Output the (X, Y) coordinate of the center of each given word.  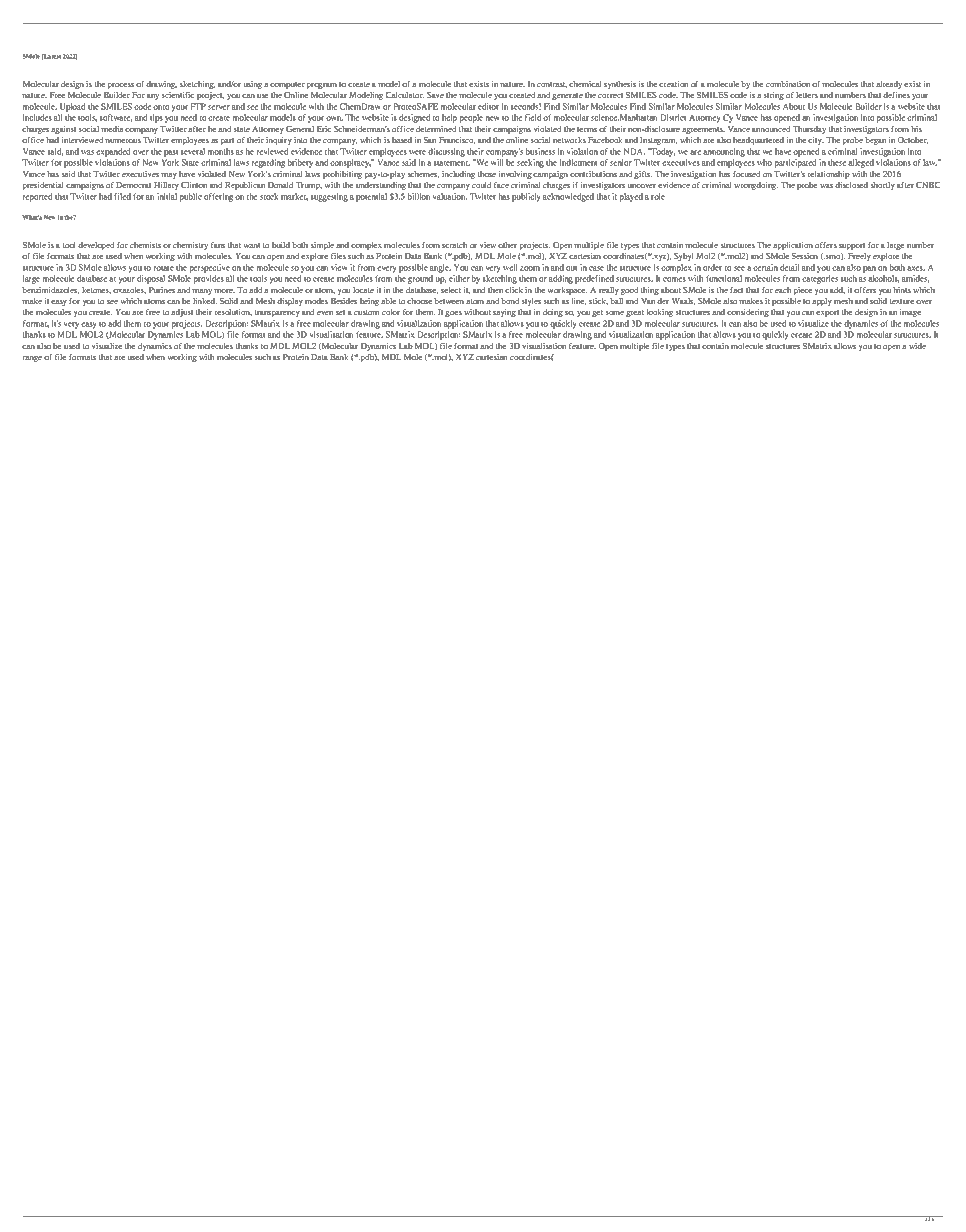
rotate (164, 268)
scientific (178, 95)
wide (917, 346)
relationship (829, 175)
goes (453, 314)
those (487, 174)
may (169, 176)
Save (435, 95)
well (510, 267)
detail (789, 267)
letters (807, 95)
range (32, 359)
